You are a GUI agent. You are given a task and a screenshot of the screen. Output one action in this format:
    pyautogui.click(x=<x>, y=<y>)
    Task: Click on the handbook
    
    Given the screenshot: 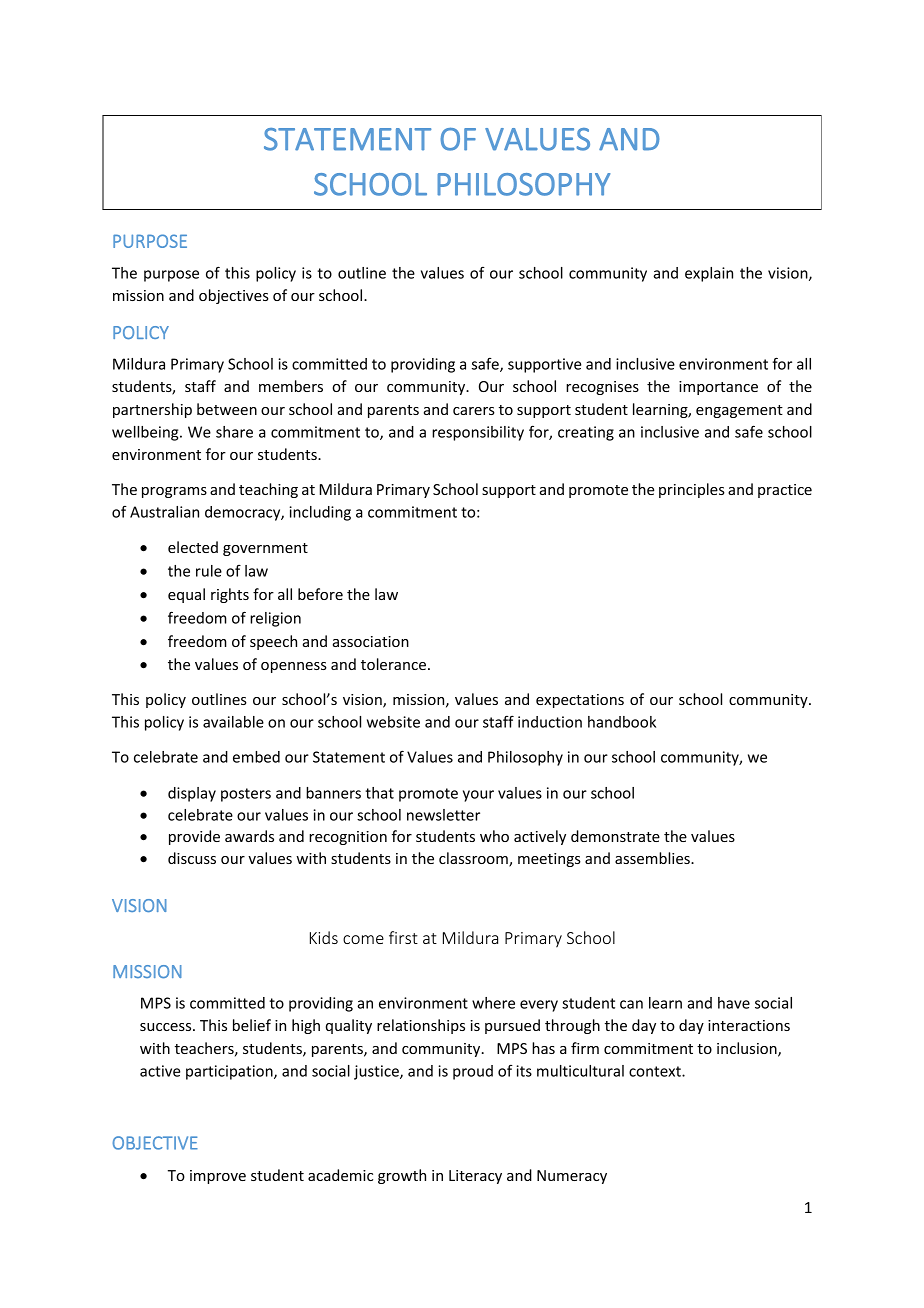 What is the action you would take?
    pyautogui.click(x=622, y=722)
